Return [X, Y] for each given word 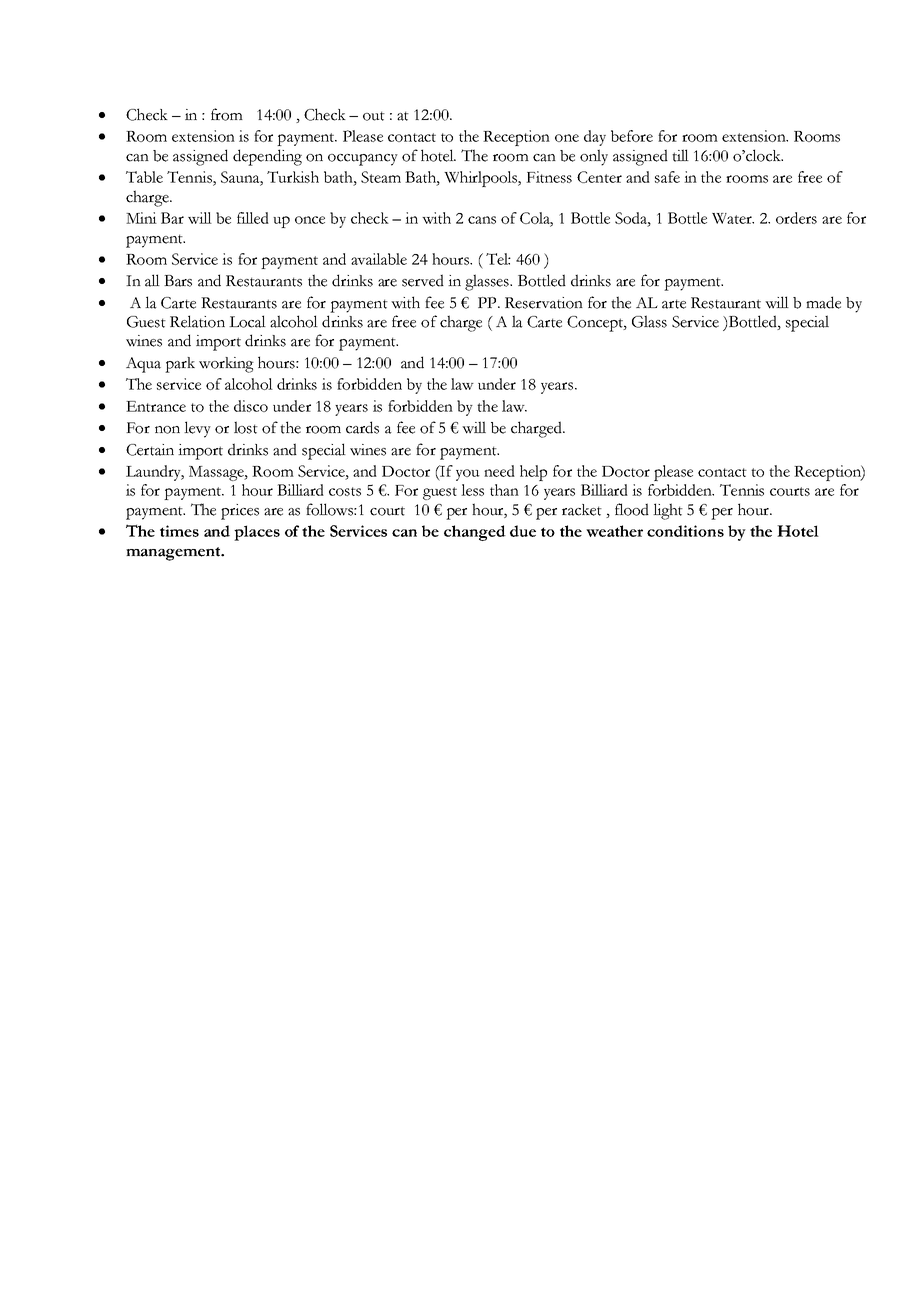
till [680, 155]
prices [240, 512]
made [823, 302]
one [567, 138]
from [227, 114]
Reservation [544, 303]
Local [247, 321]
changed [475, 533]
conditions [685, 531]
